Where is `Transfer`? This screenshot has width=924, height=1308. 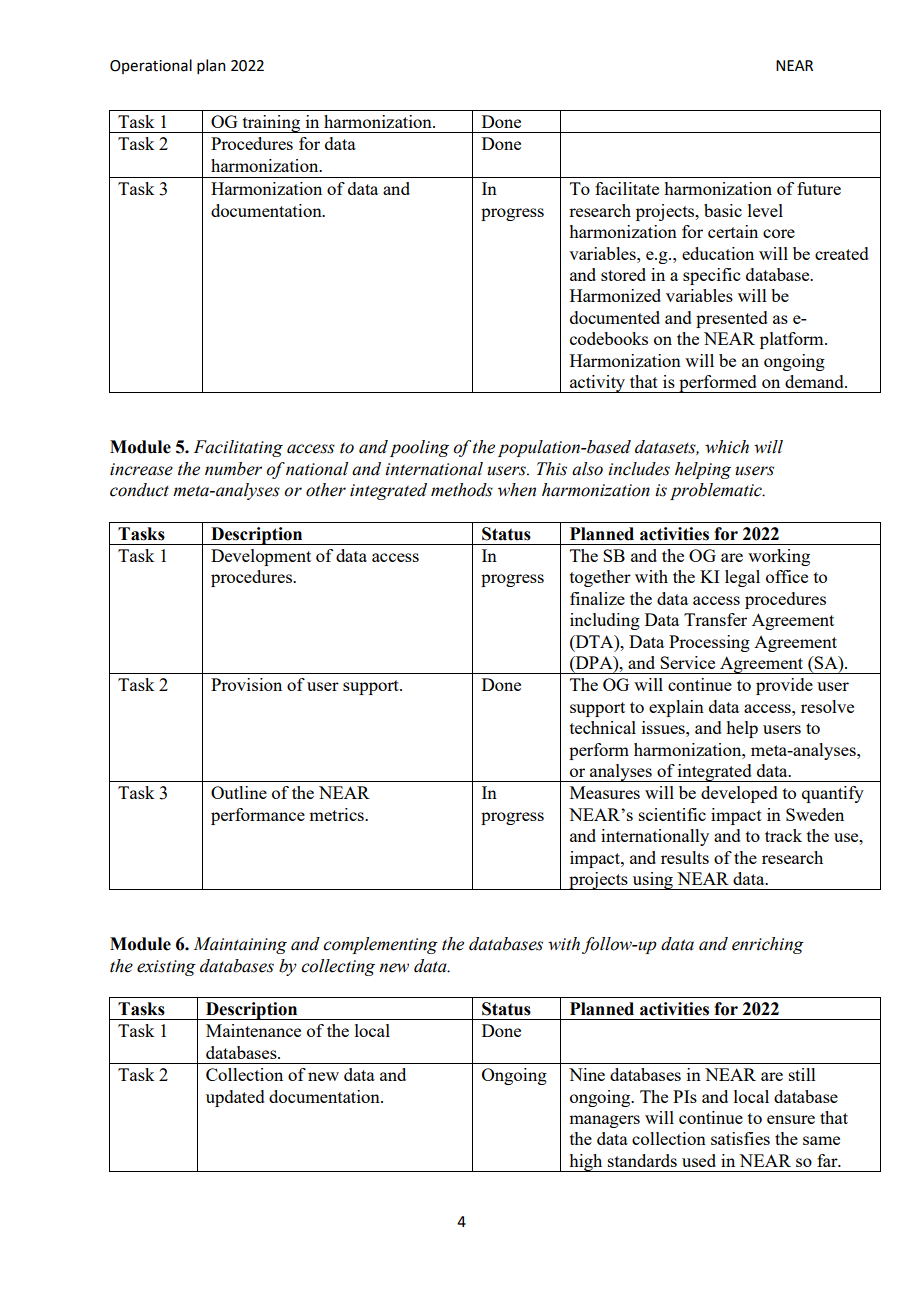 Transfer is located at coordinates (715, 619).
